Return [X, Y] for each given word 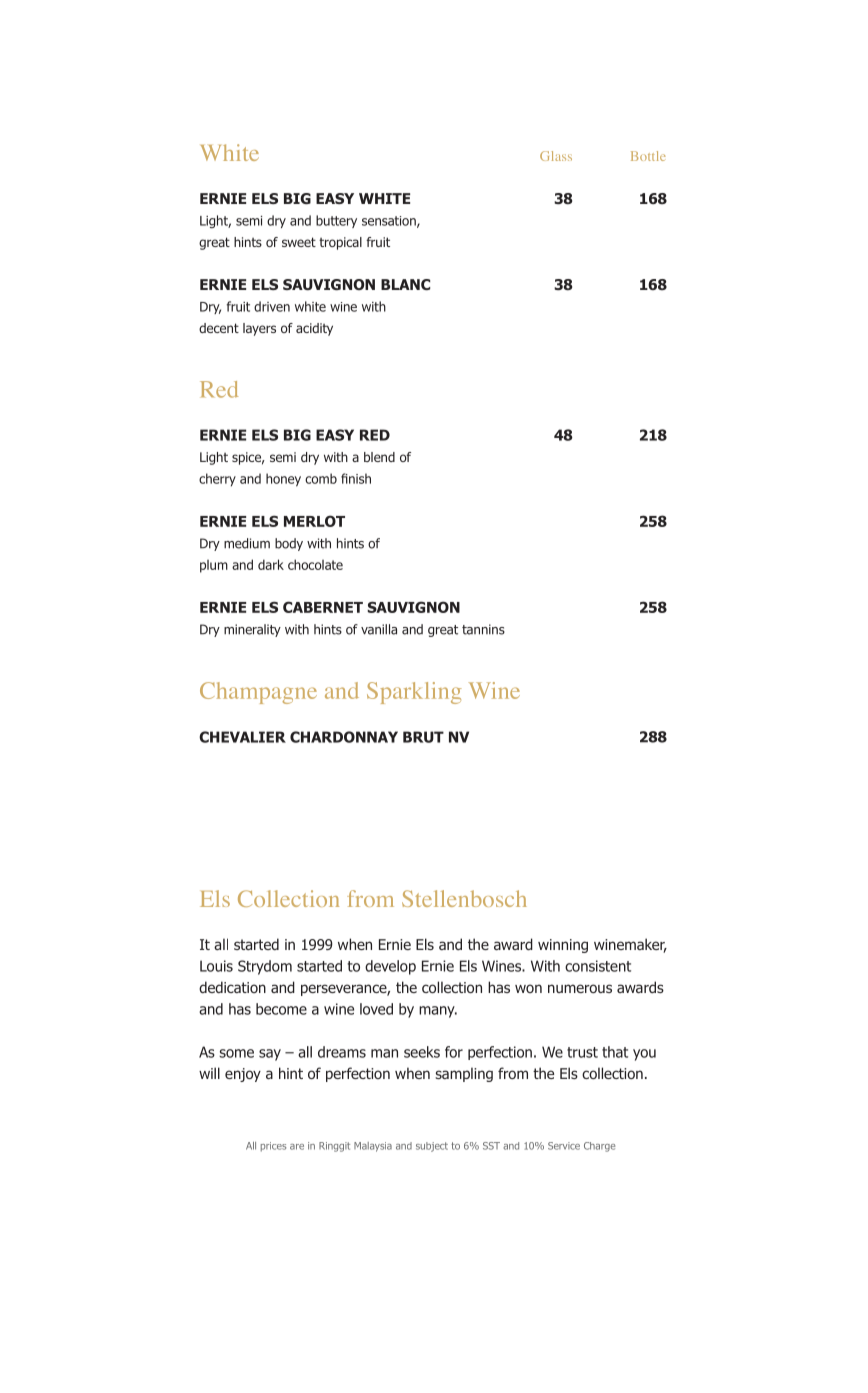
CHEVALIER [242, 737]
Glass [556, 156]
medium [247, 543]
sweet [299, 242]
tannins [483, 629]
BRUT [423, 737]
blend [379, 457]
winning [563, 946]
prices [273, 1147]
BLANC [405, 284]
